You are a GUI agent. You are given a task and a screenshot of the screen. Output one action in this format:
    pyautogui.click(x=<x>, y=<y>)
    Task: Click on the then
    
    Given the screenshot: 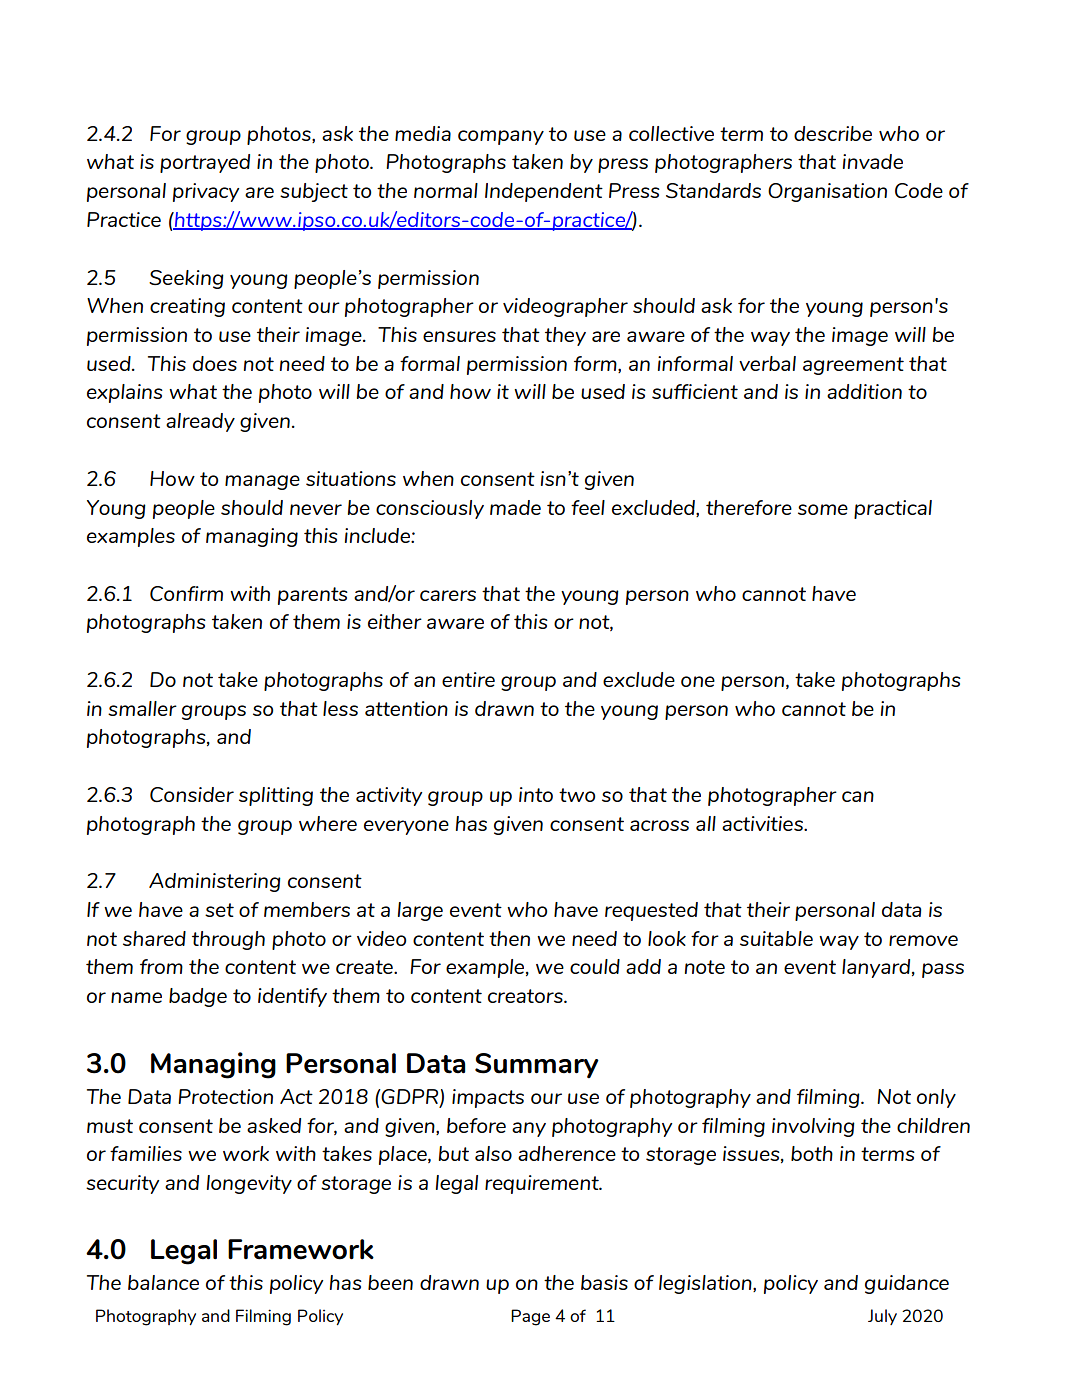 What is the action you would take?
    pyautogui.click(x=509, y=938)
